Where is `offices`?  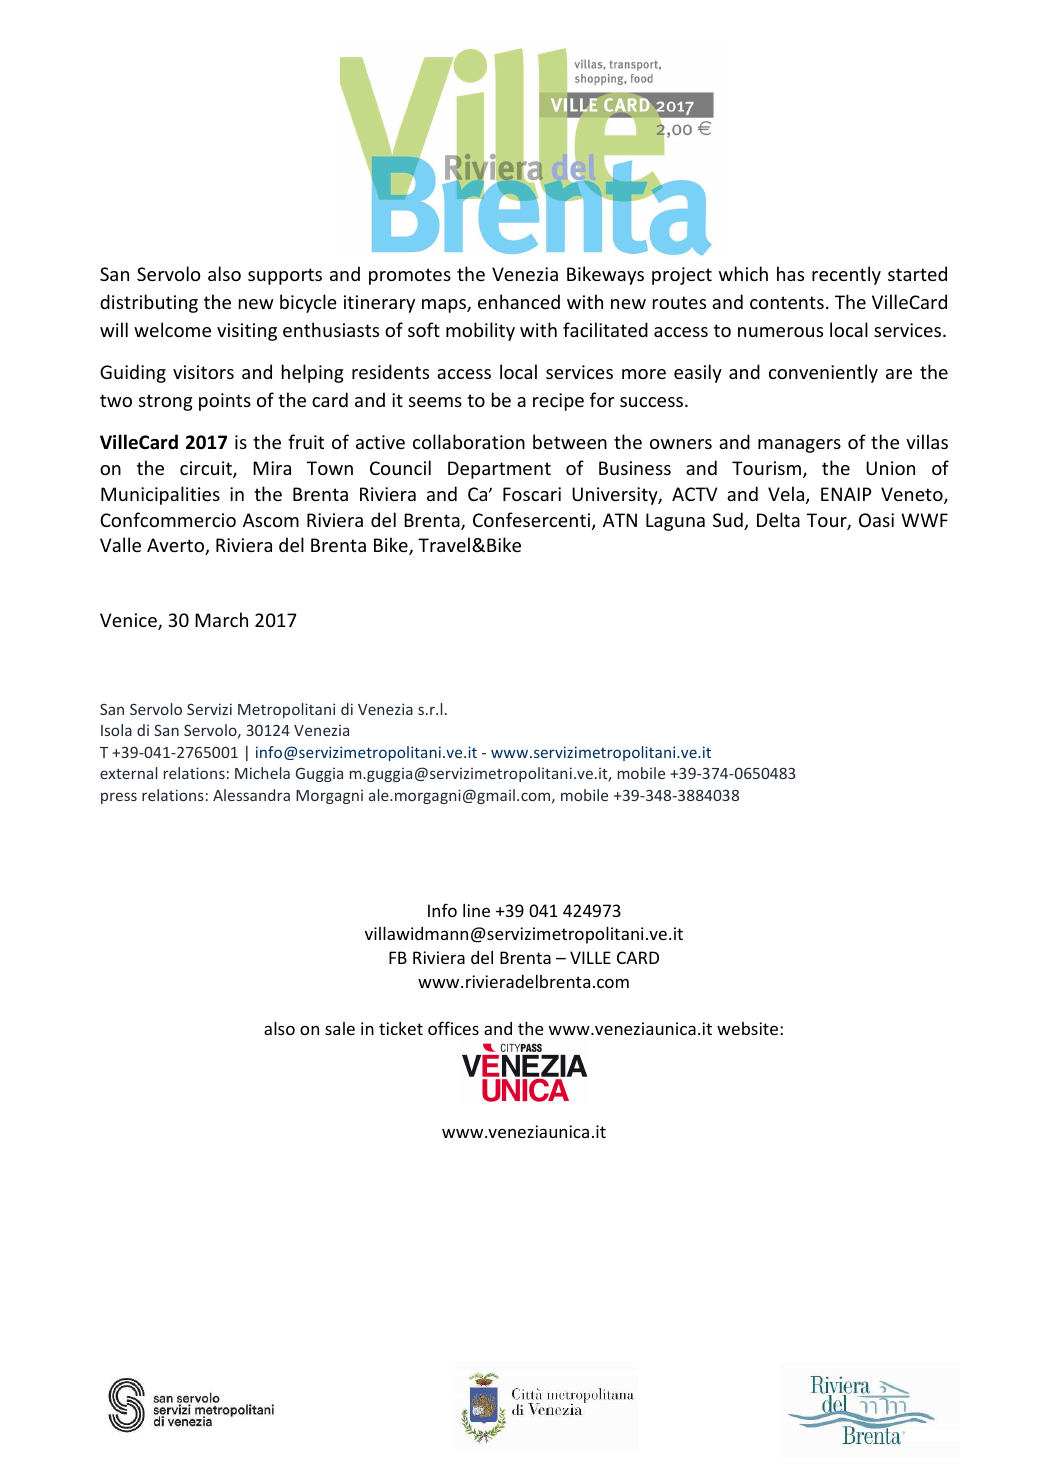
offices is located at coordinates (453, 1028).
